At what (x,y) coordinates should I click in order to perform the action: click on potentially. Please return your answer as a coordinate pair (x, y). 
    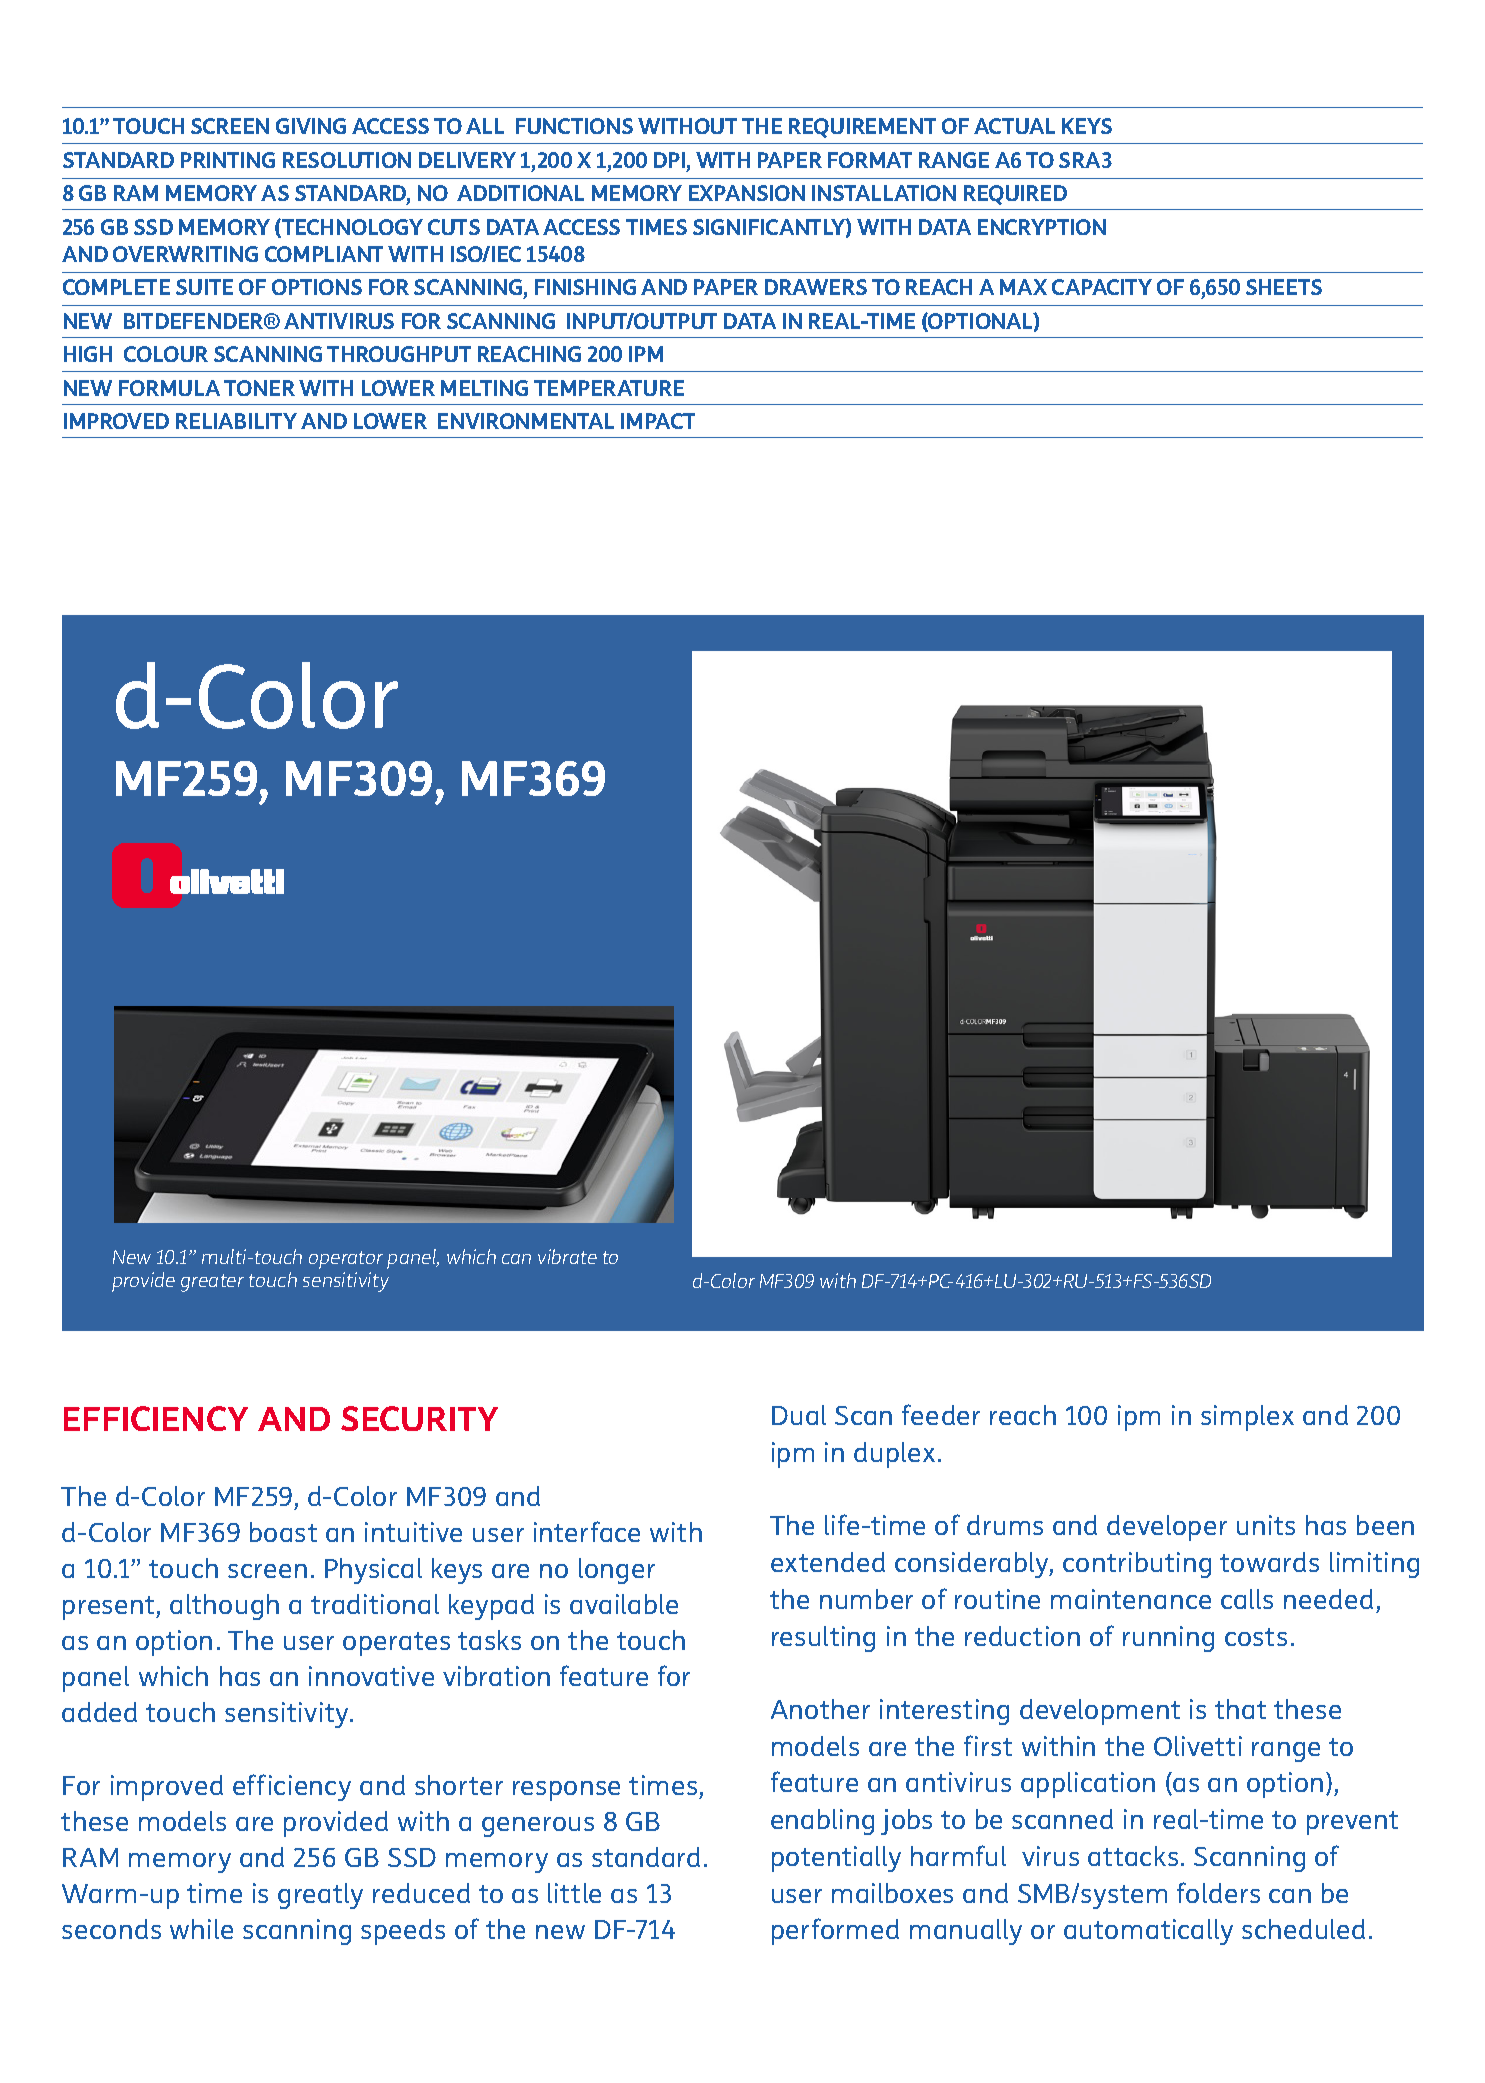
    Looking at the image, I should click on (836, 1859).
